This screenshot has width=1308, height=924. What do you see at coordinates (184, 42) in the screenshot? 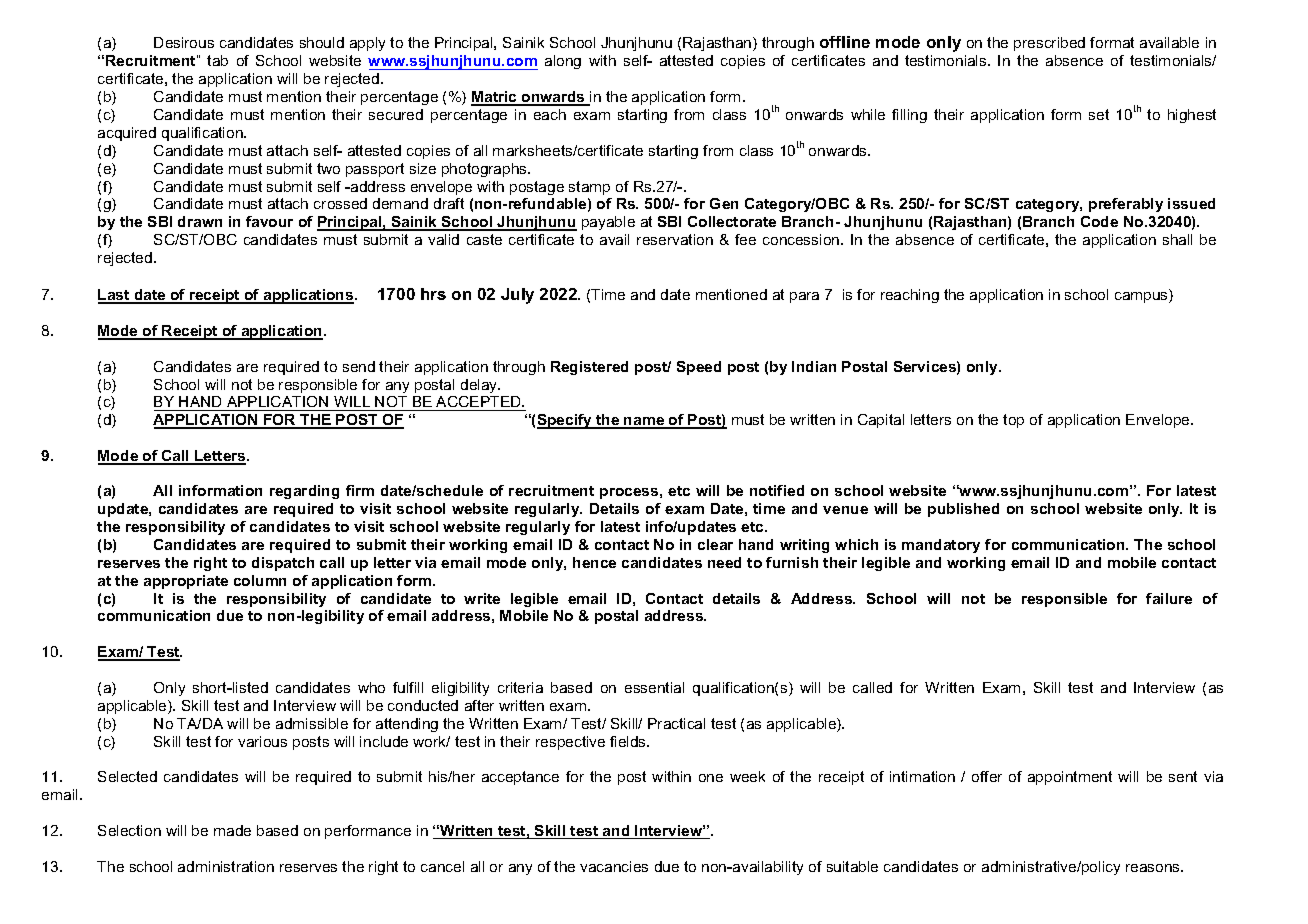
I see `Desirous` at bounding box center [184, 42].
